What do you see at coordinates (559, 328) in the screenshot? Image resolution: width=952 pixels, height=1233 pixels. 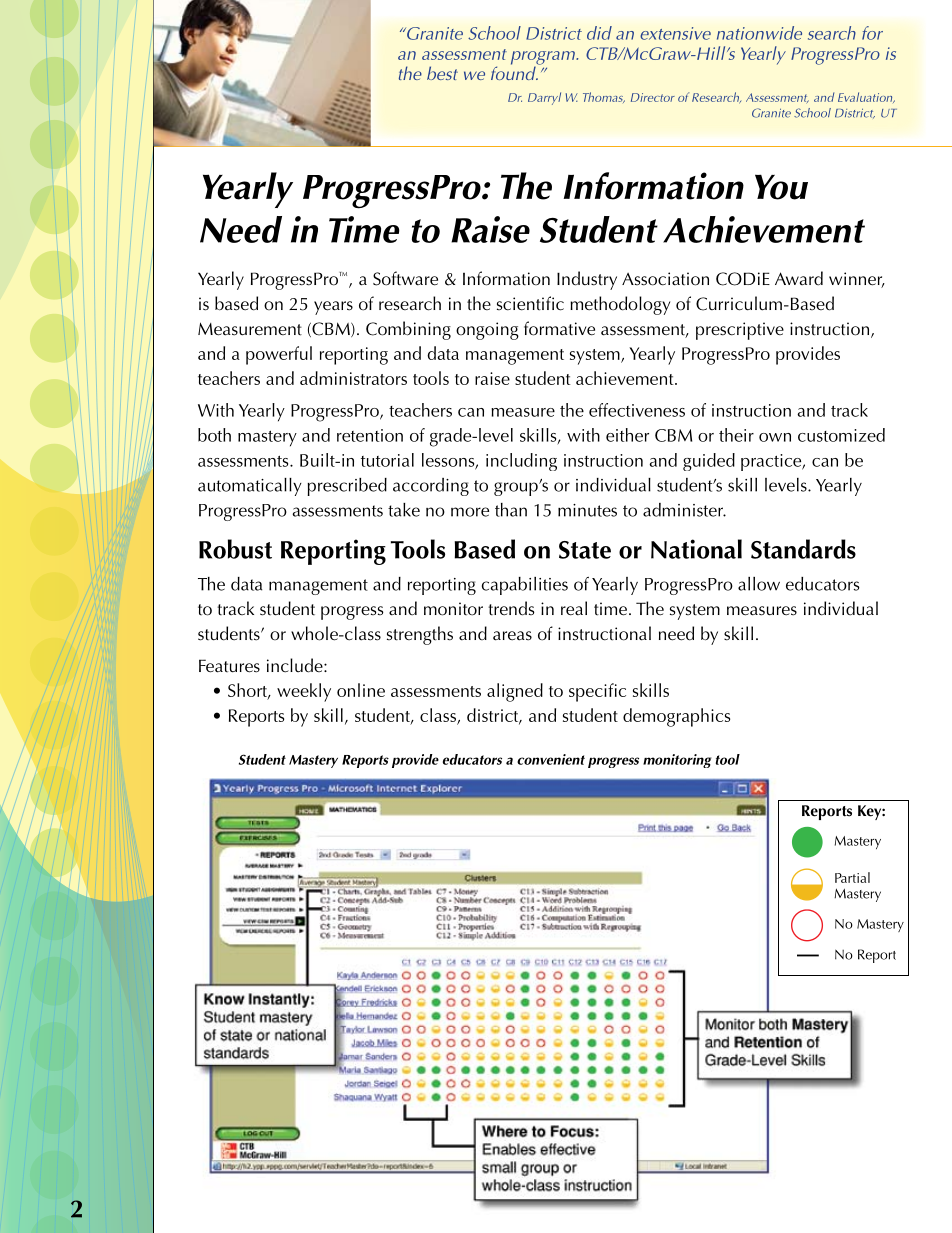 I see `formative` at bounding box center [559, 328].
